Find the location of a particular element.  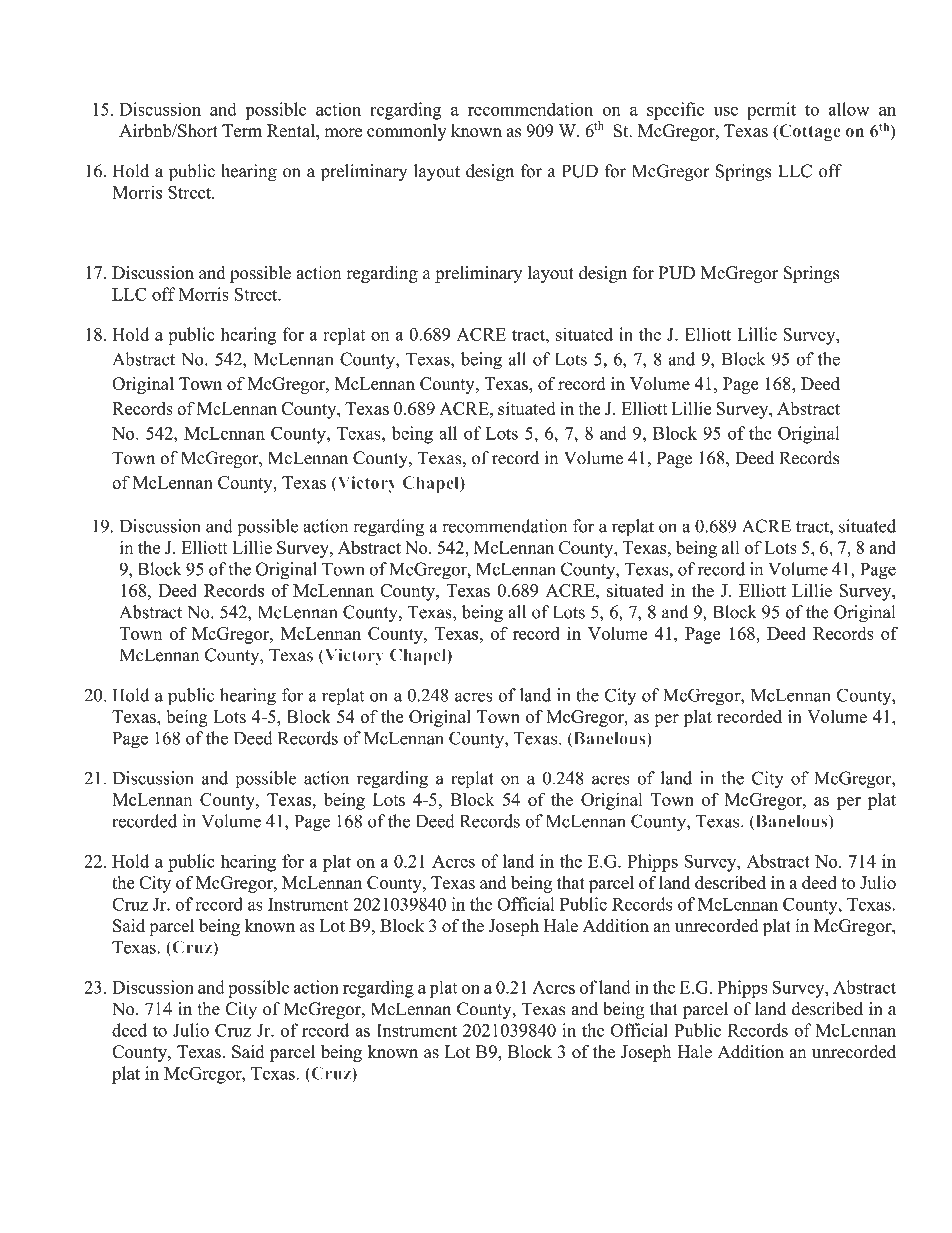

Term is located at coordinates (242, 131).
